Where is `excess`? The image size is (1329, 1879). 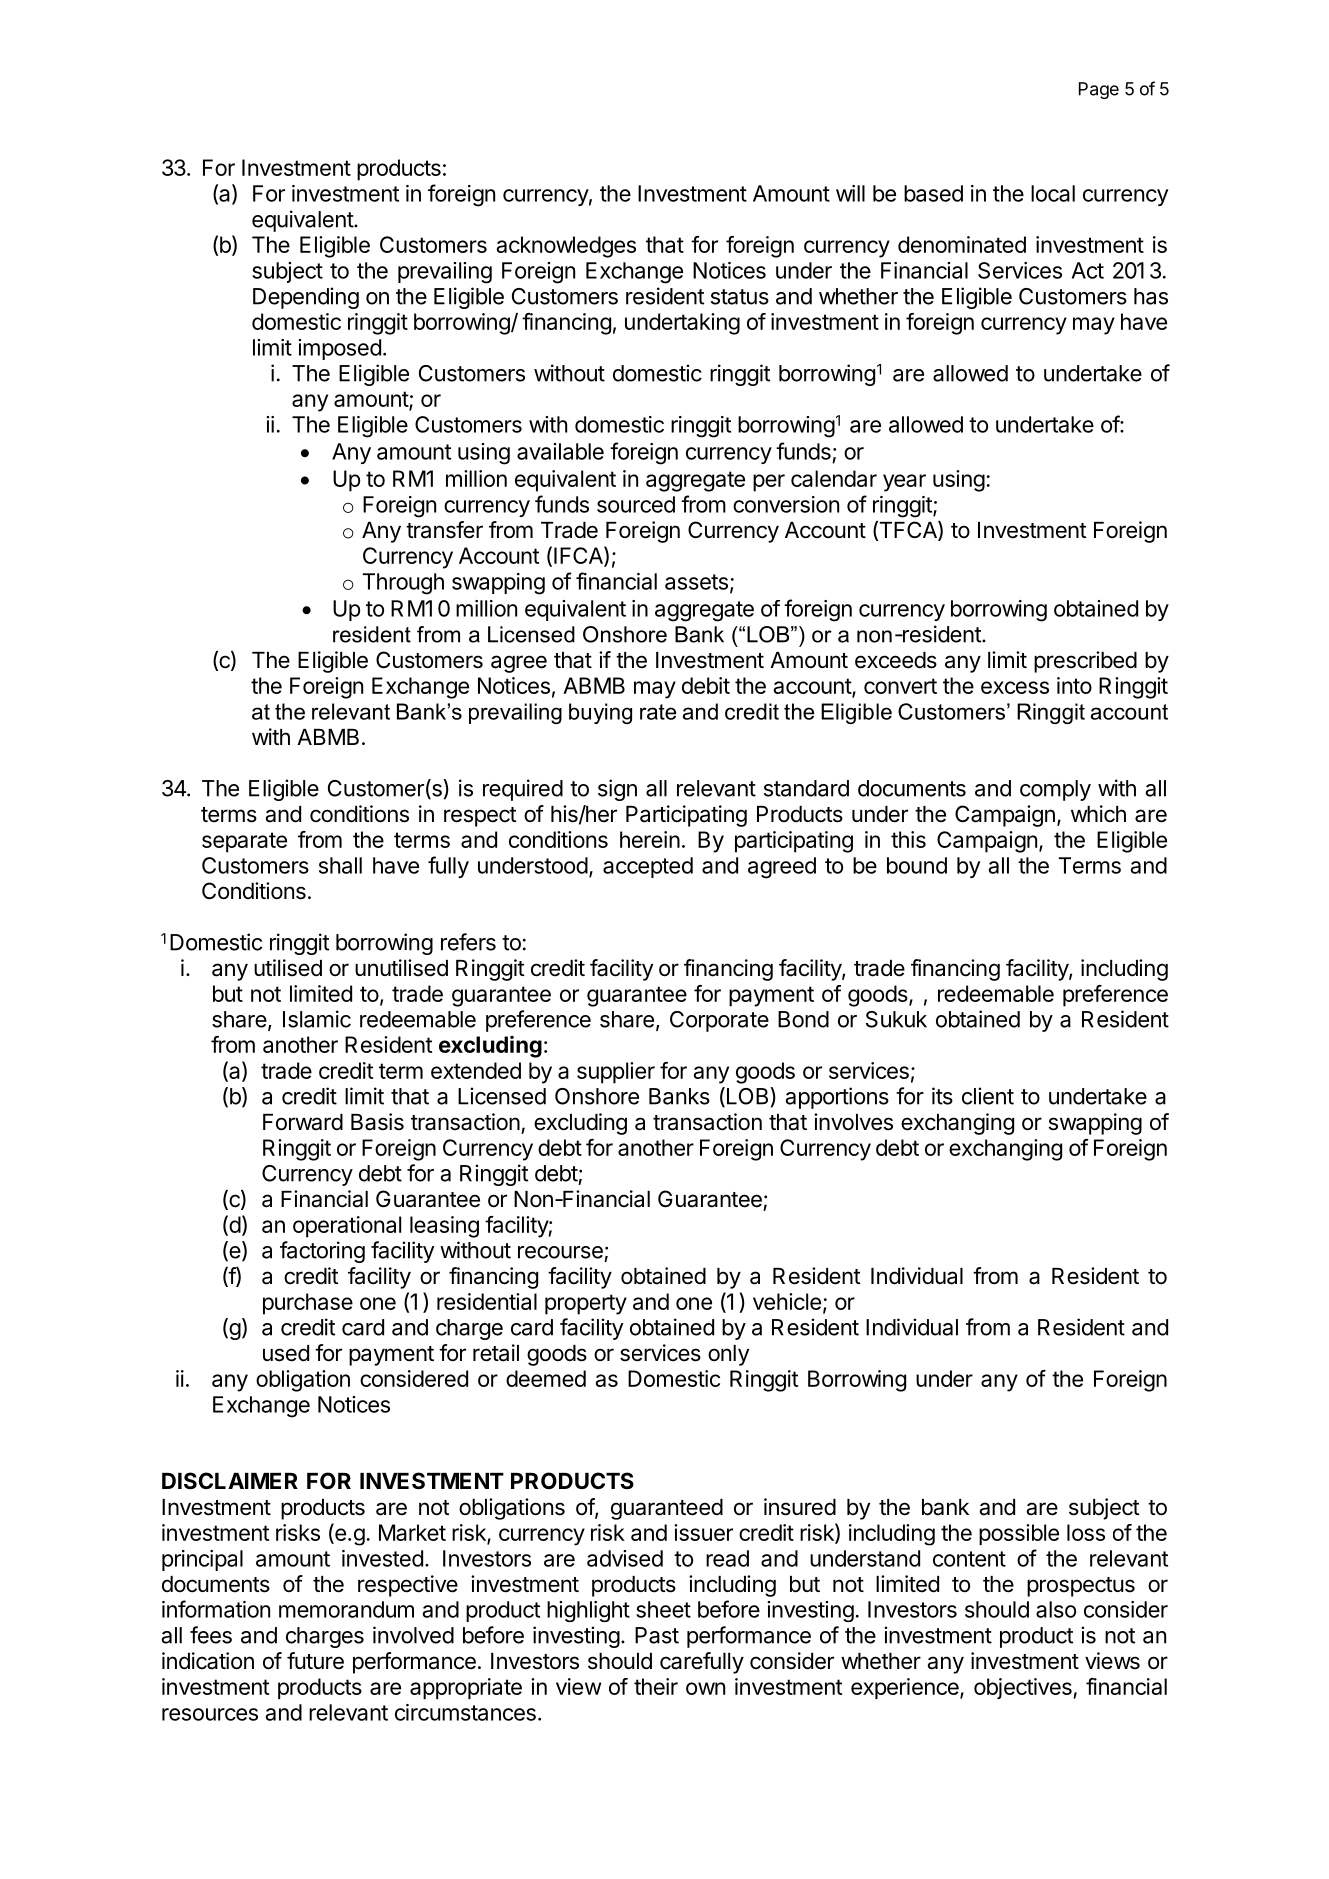
excess is located at coordinates (1015, 687).
